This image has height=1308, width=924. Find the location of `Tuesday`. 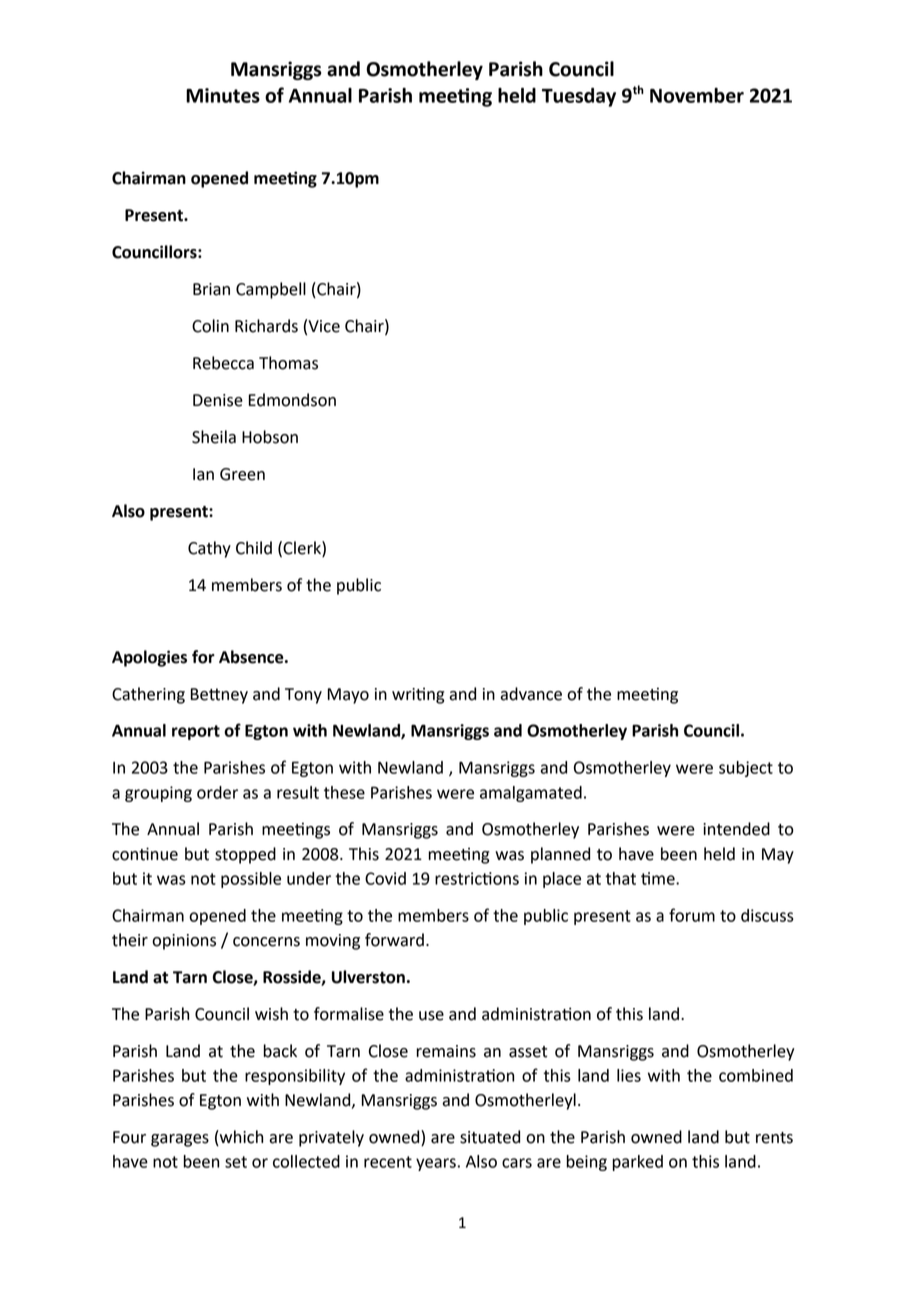

Tuesday is located at coordinates (579, 97).
